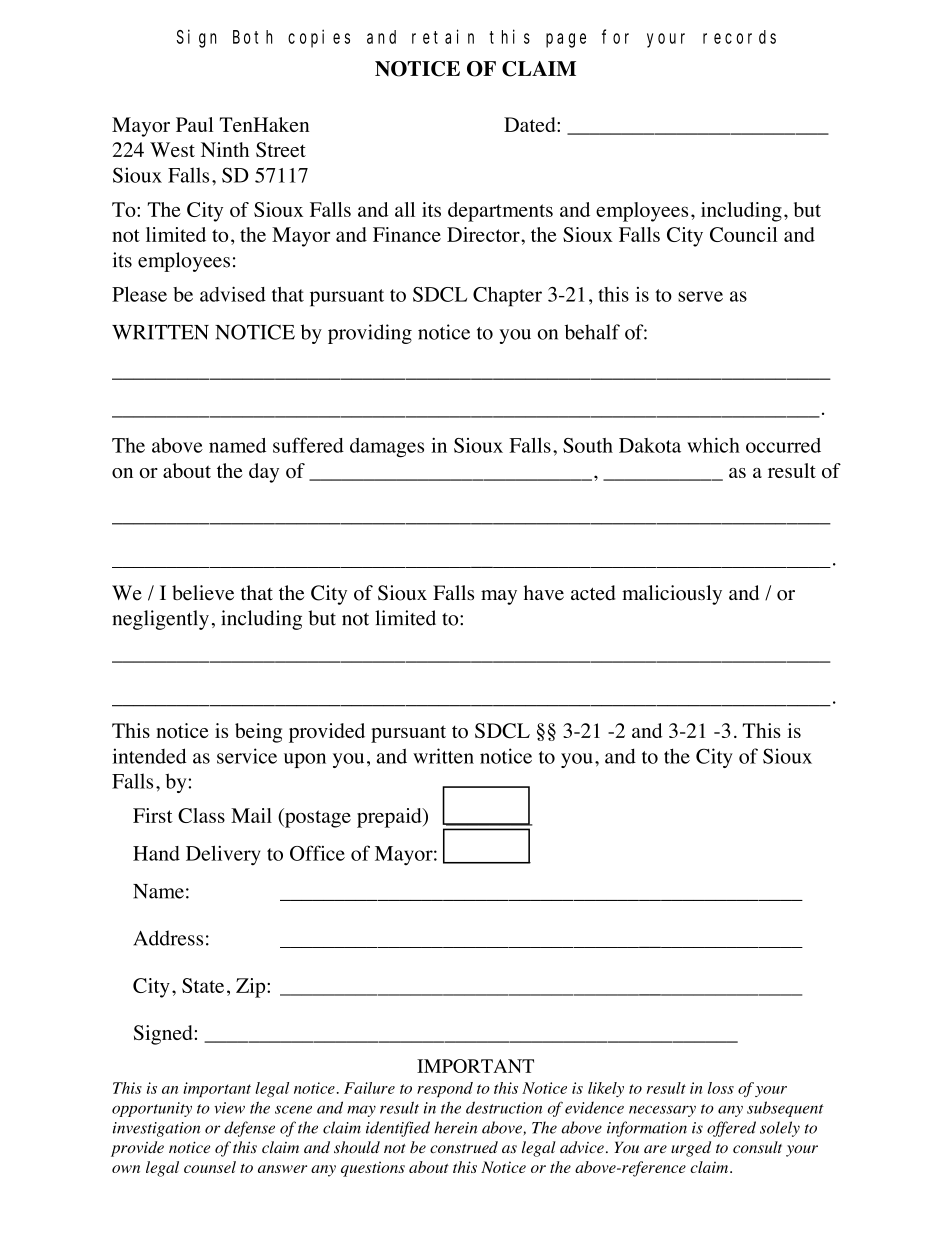  Describe the element at coordinates (544, 593) in the screenshot. I see `have` at that location.
